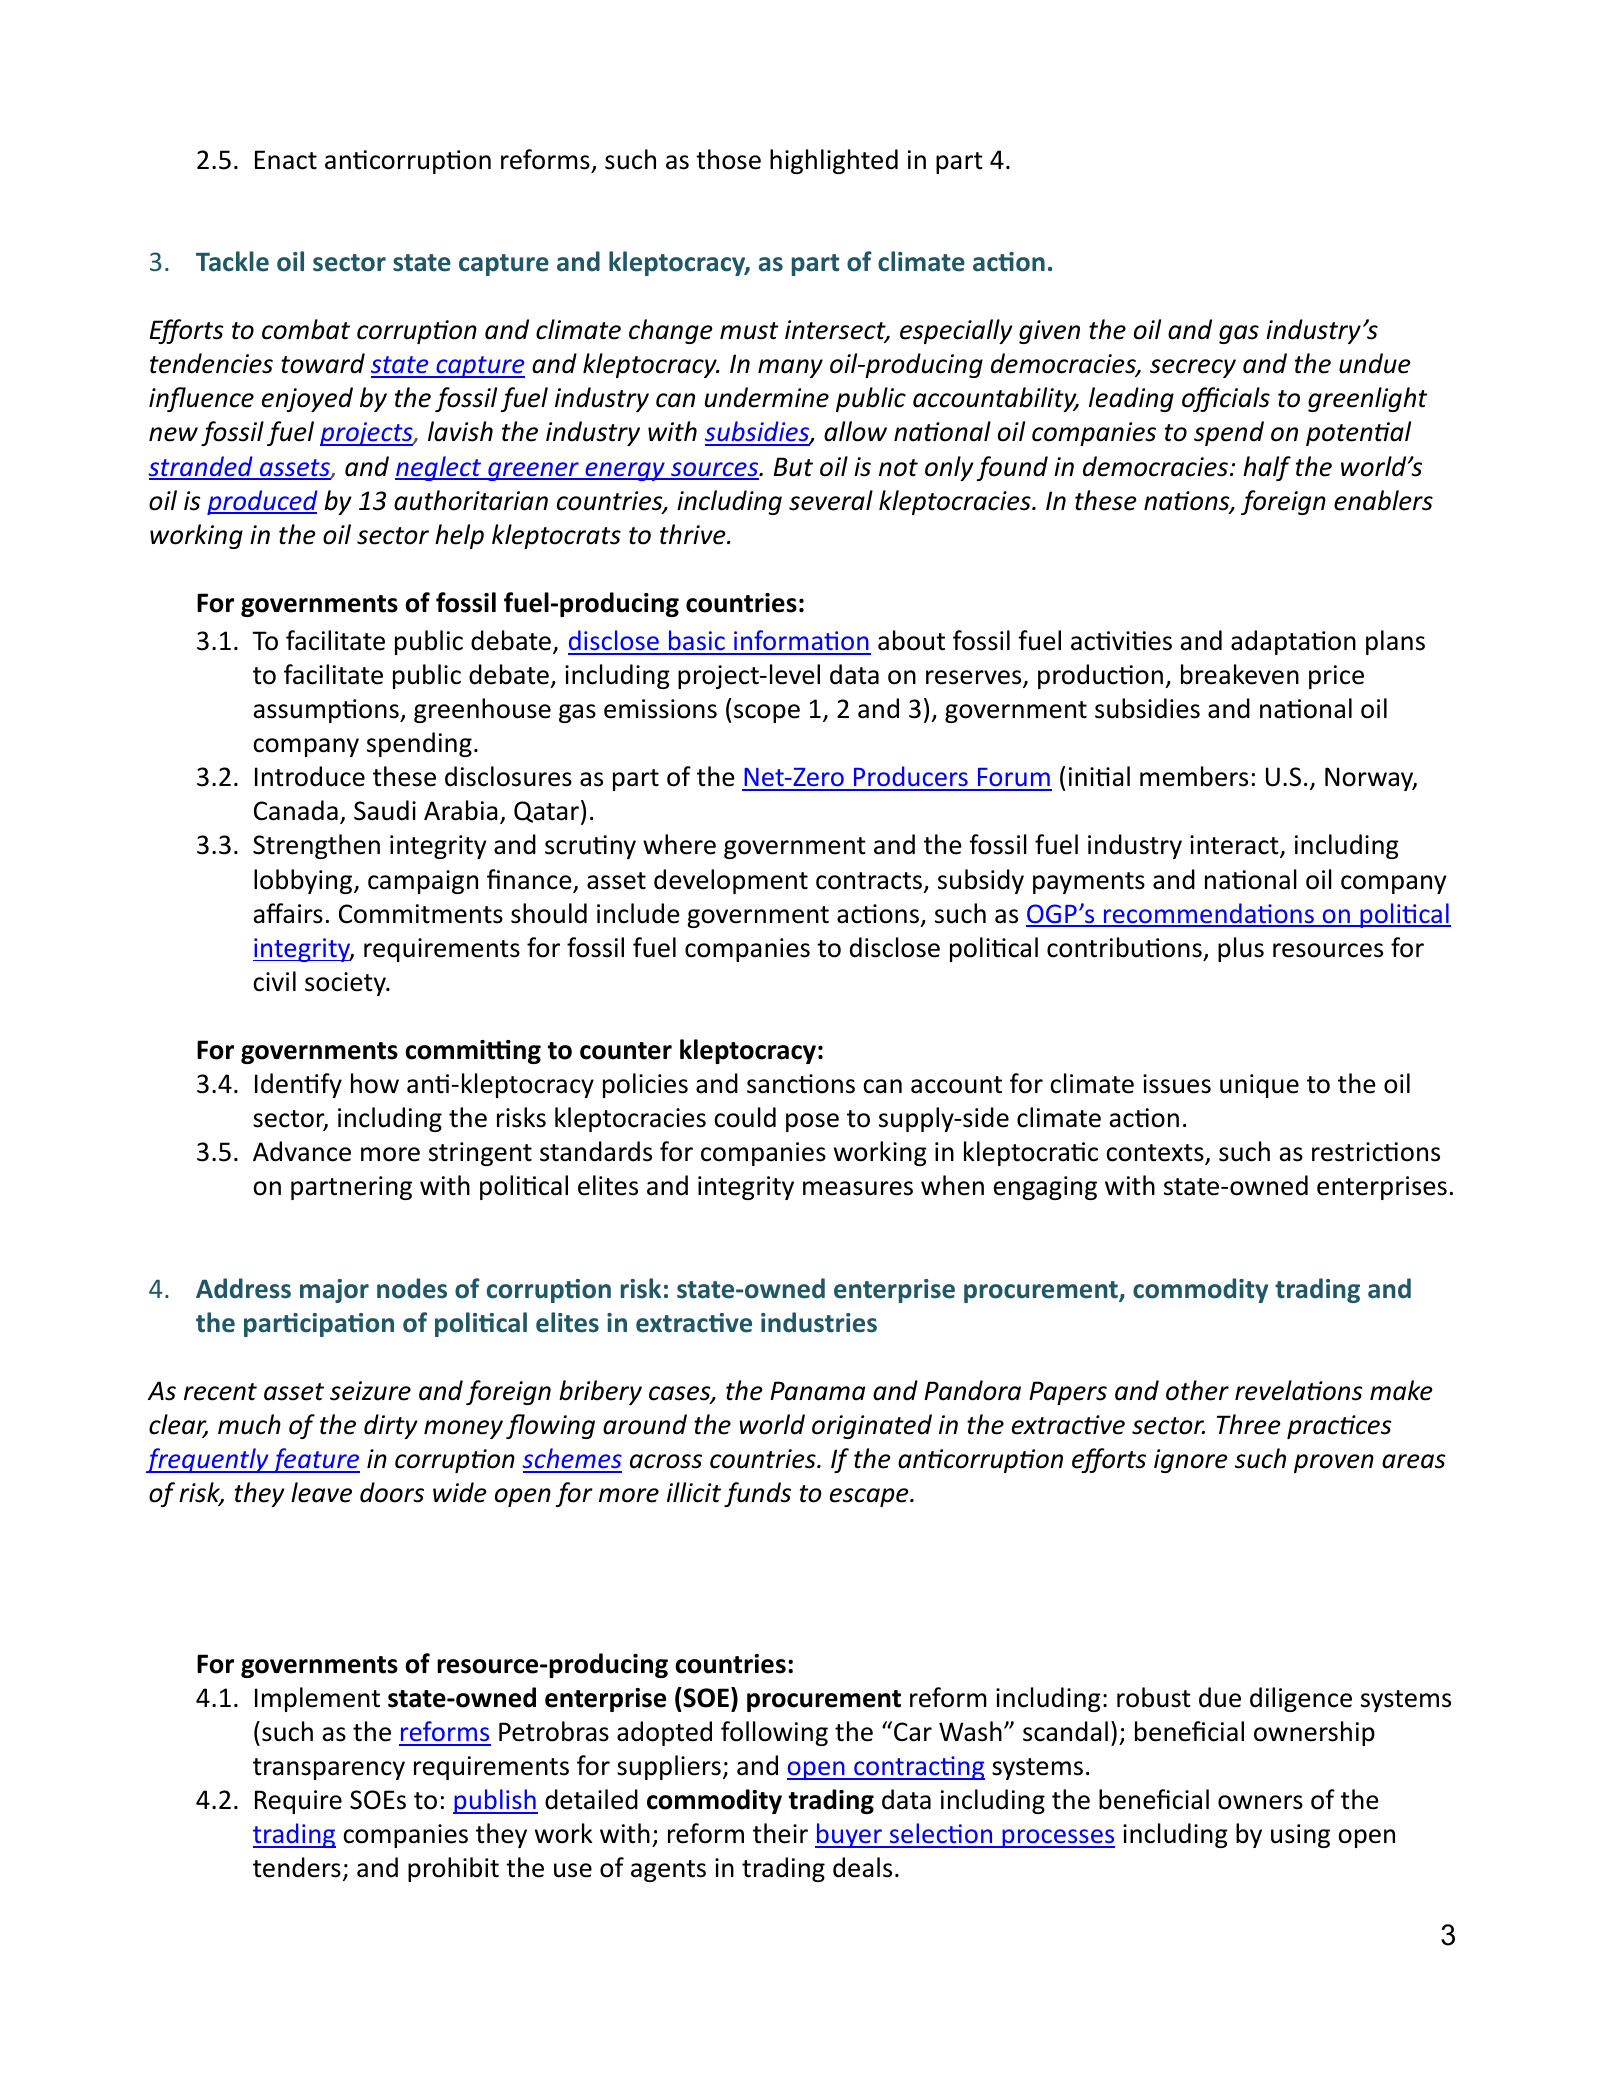 The image size is (1605, 2077). Describe the element at coordinates (911, 640) in the image. I see `about` at that location.
